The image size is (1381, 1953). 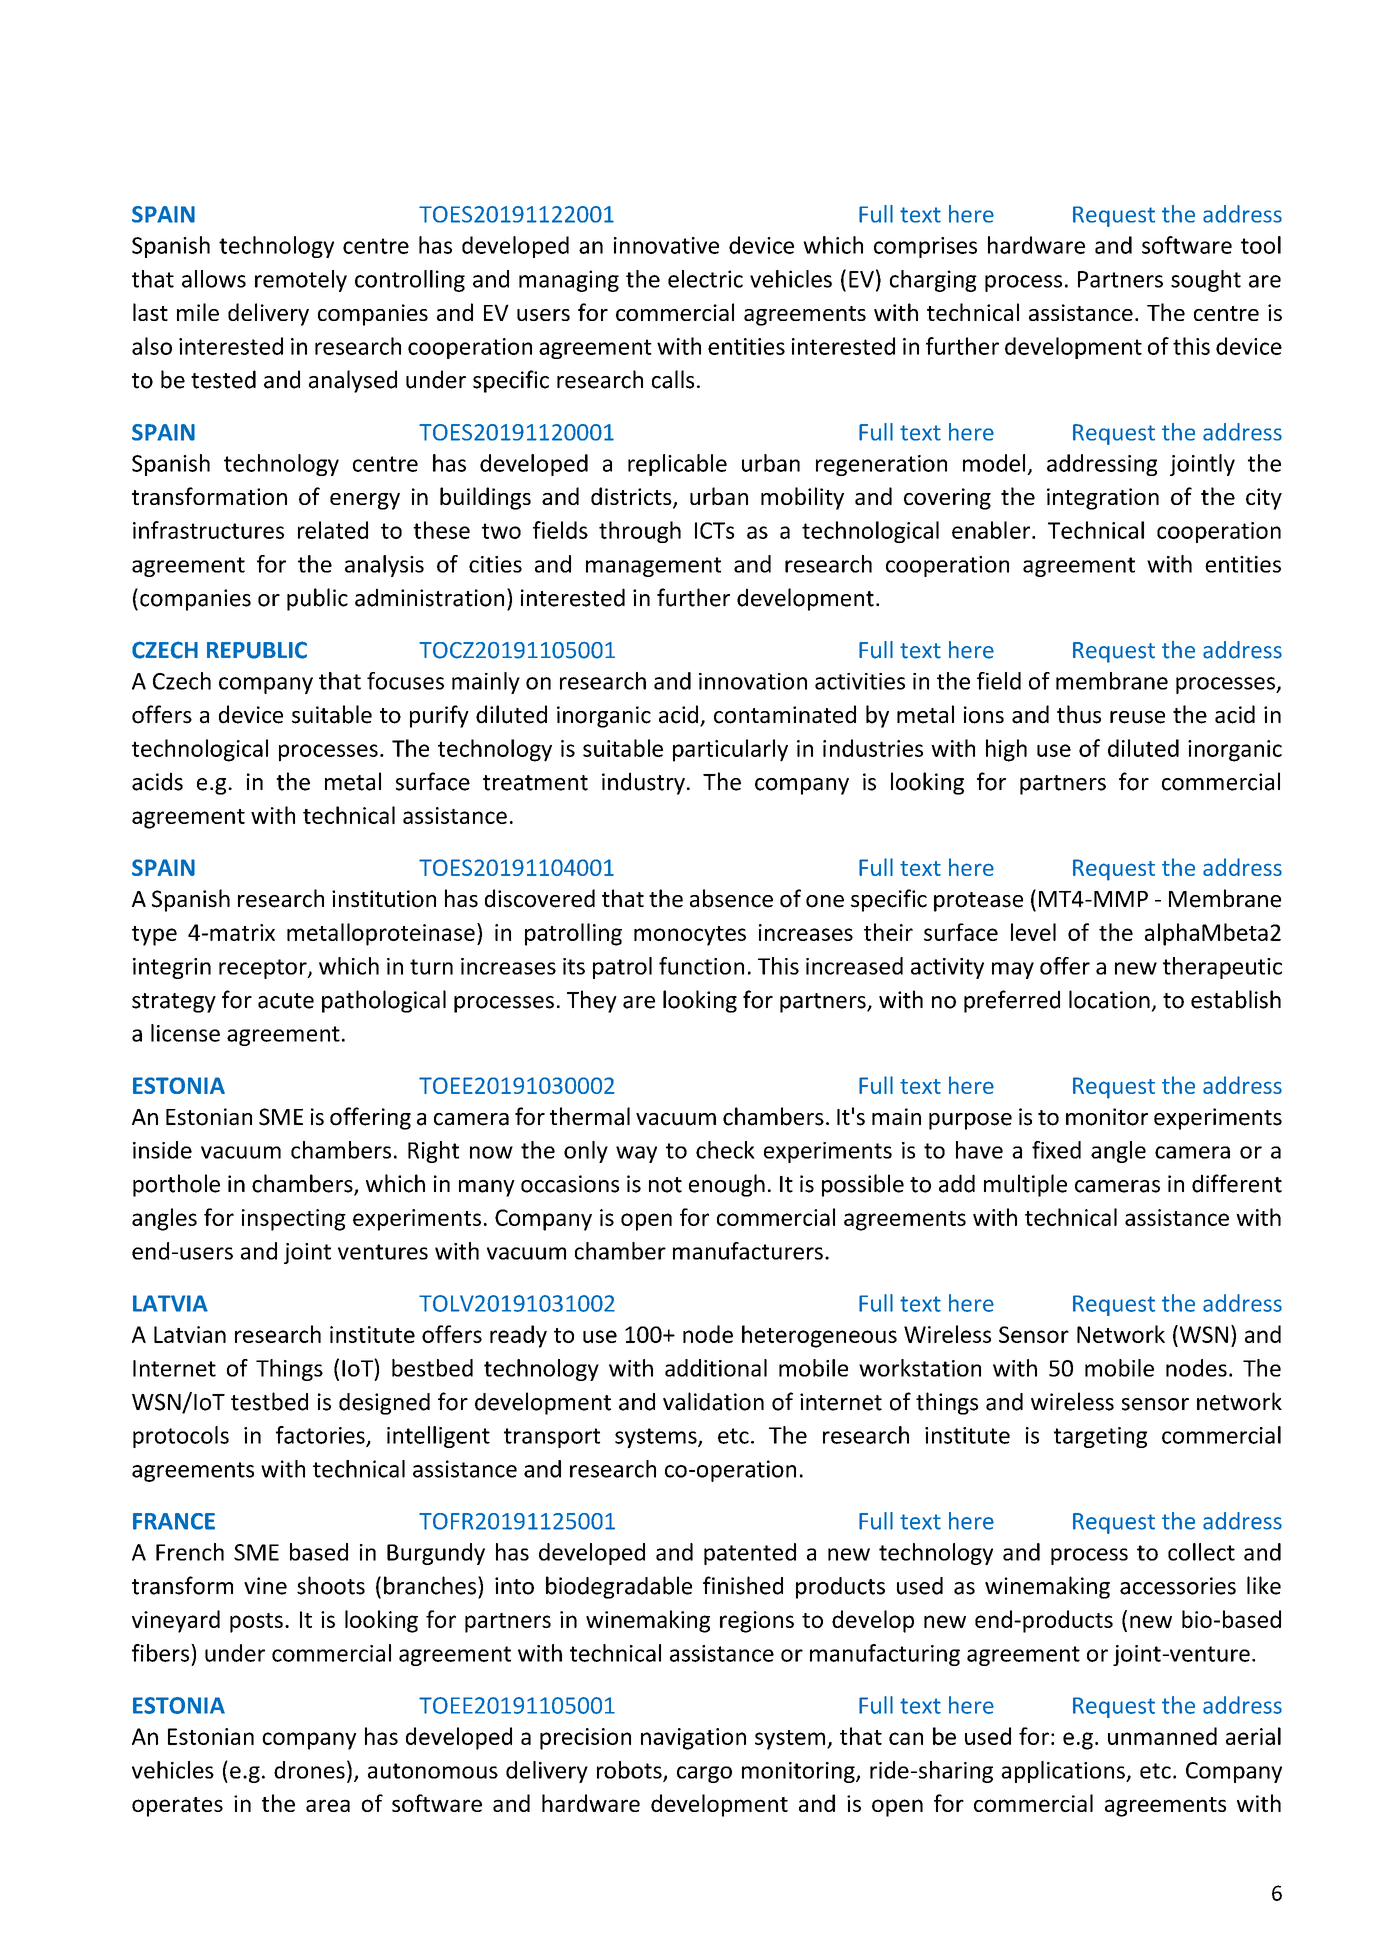 What do you see at coordinates (405, 681) in the screenshot?
I see `focuses` at bounding box center [405, 681].
